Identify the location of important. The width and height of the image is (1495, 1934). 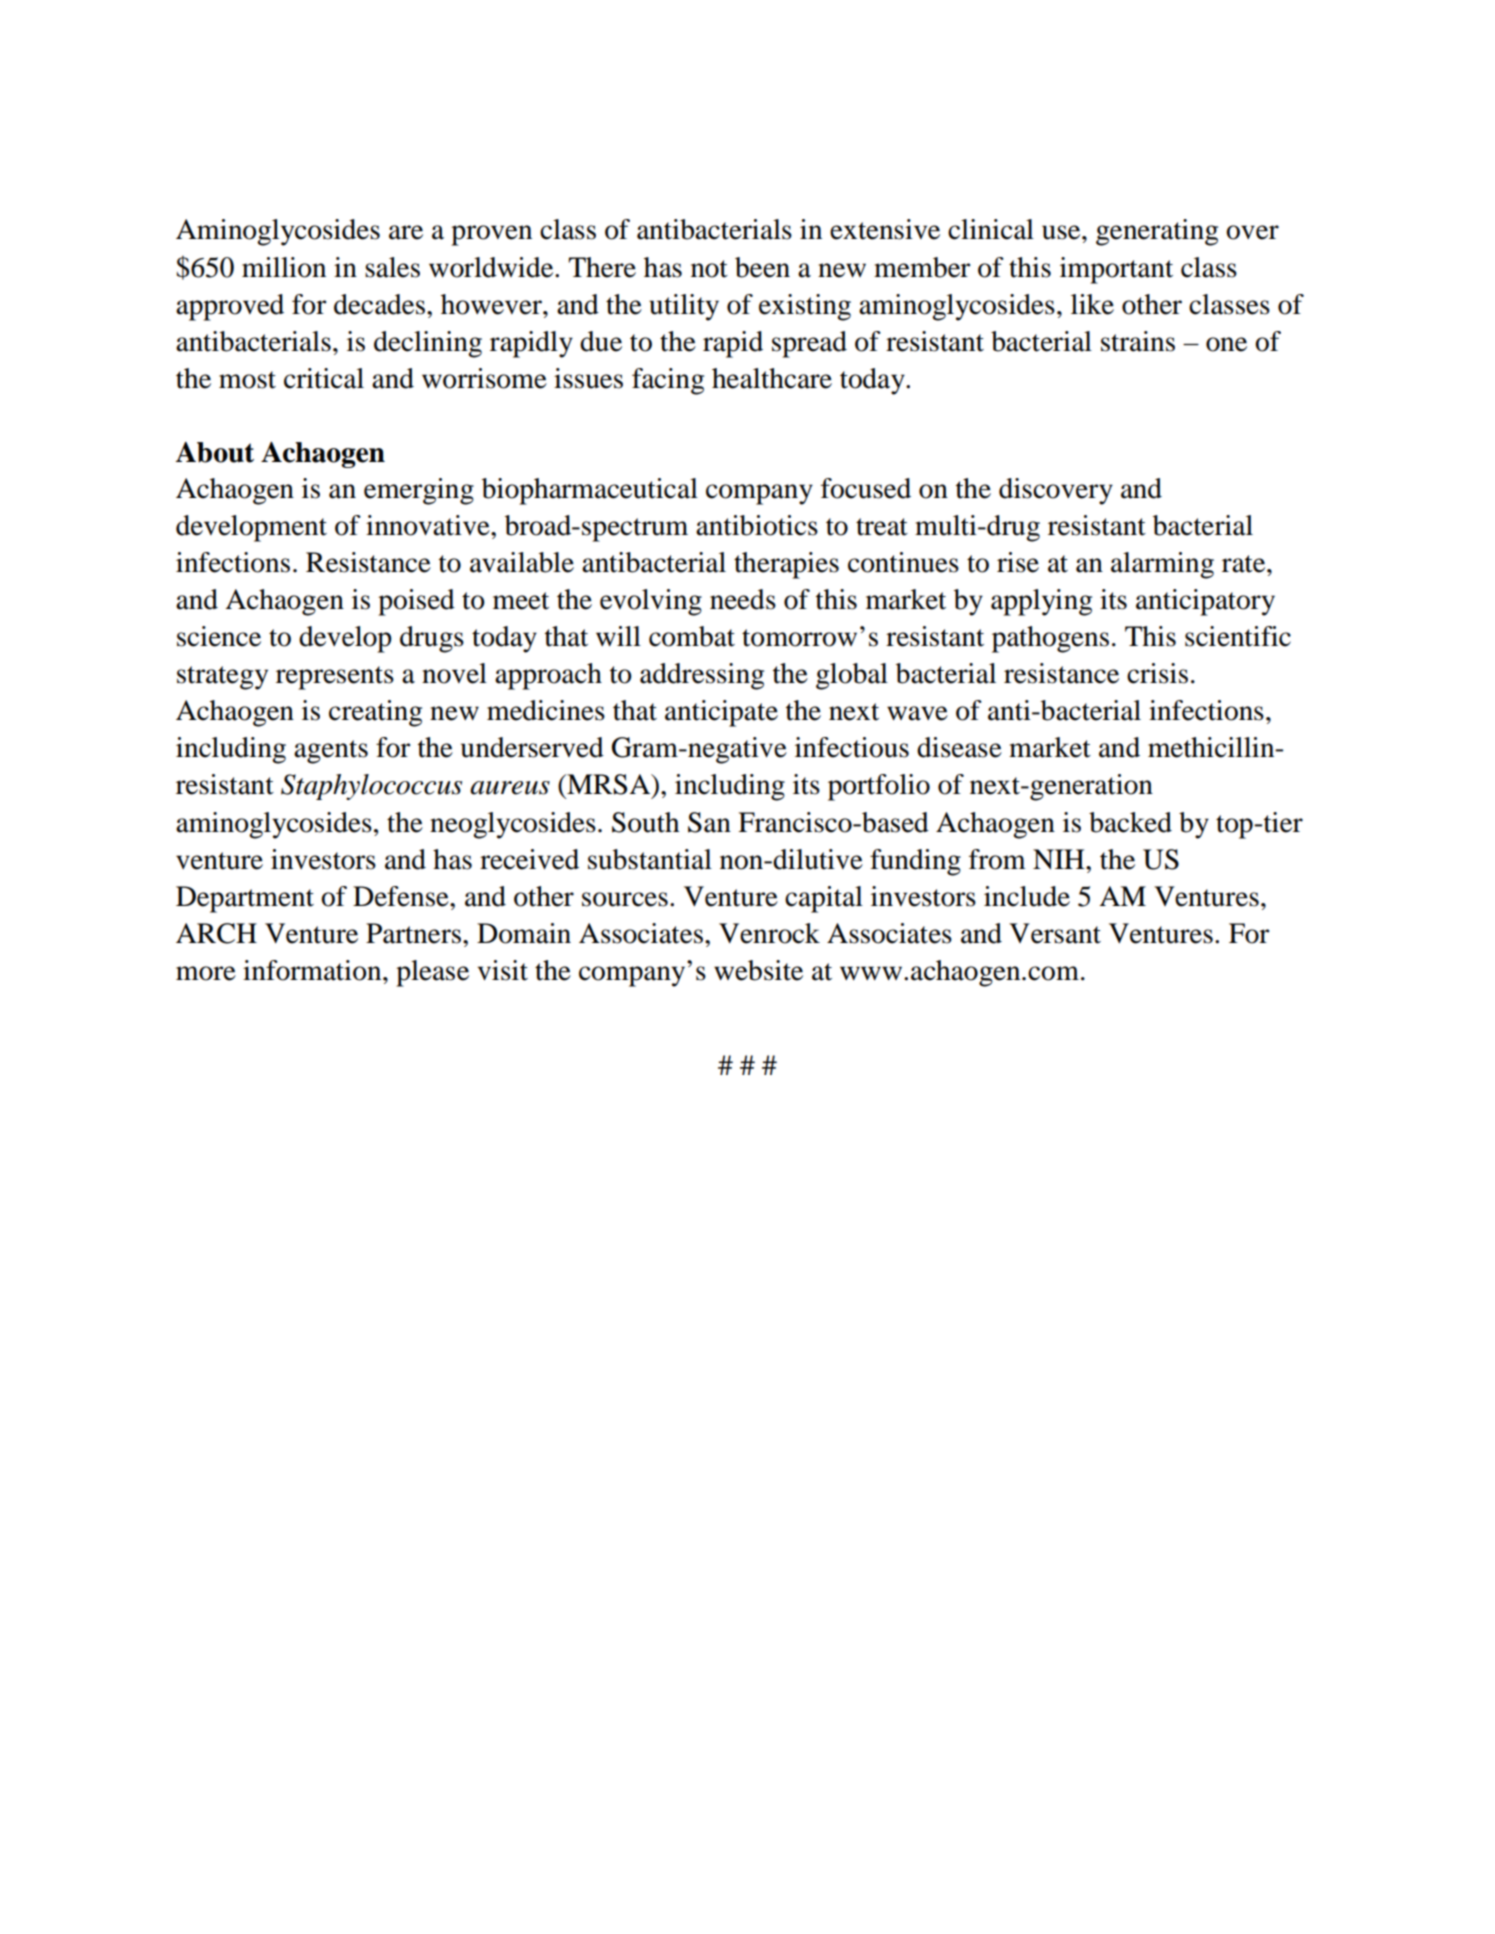
(1116, 270).
